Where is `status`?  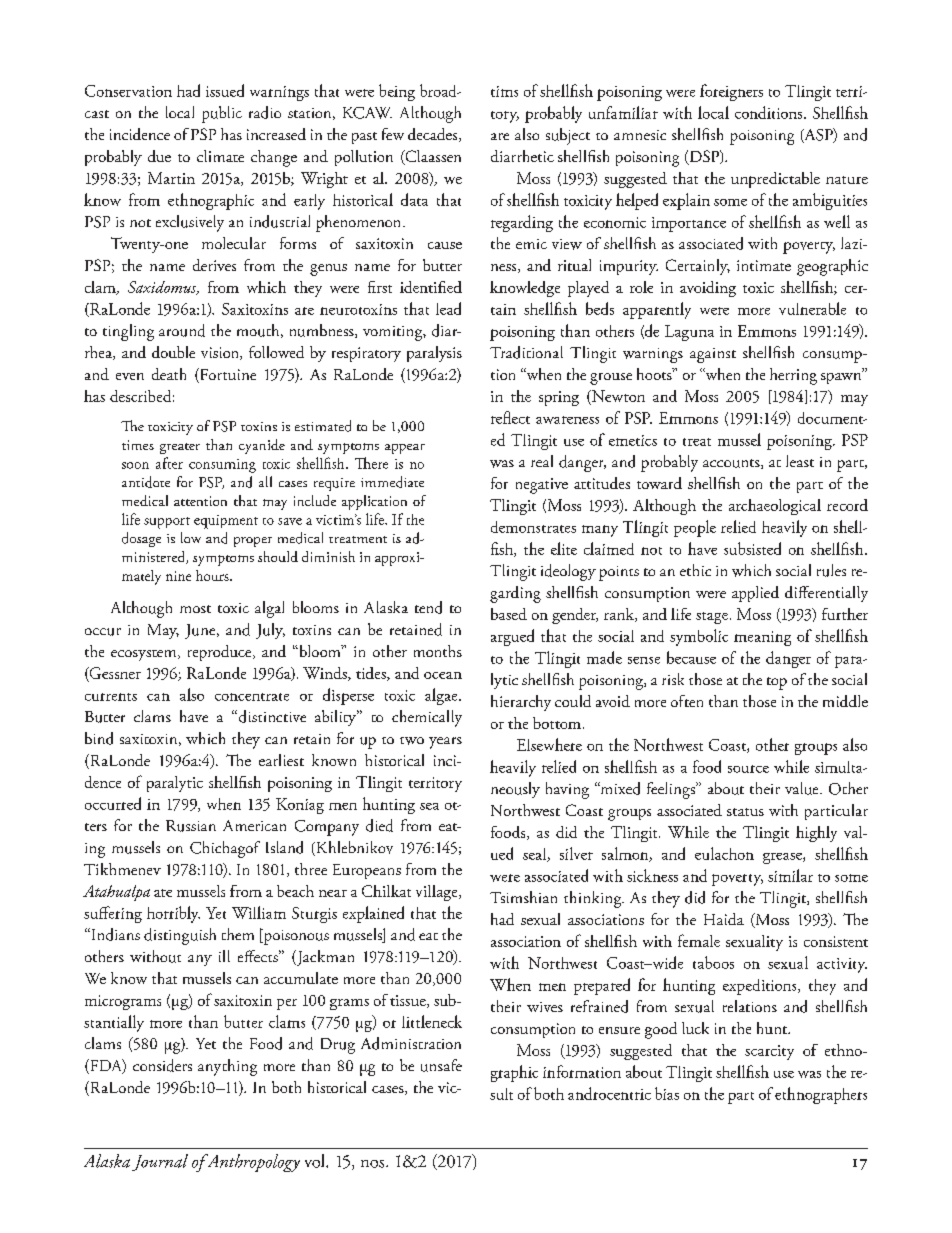
status is located at coordinates (745, 812).
